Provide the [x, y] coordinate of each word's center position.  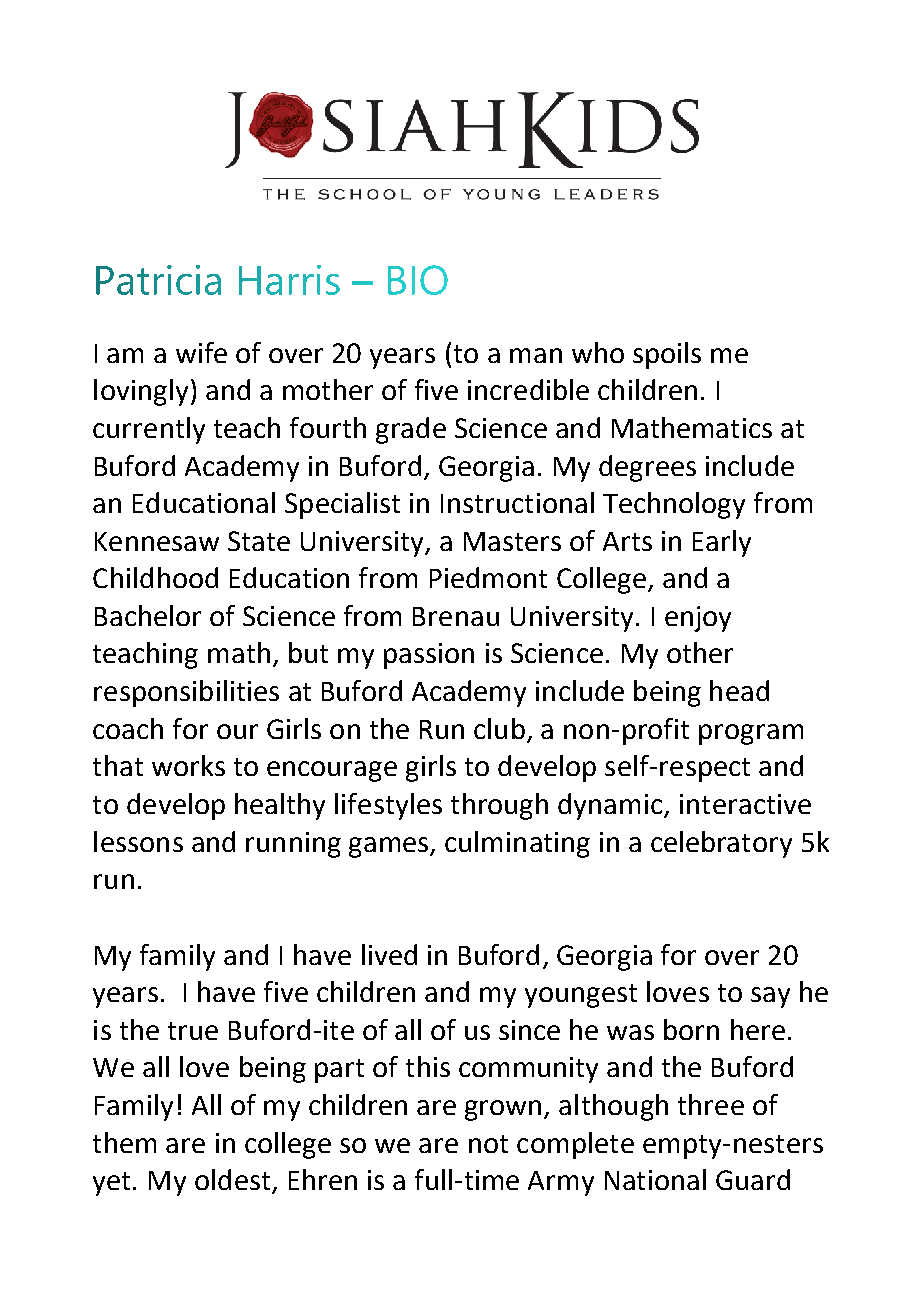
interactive [745, 804]
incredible [528, 389]
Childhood [155, 577]
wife [201, 352]
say [770, 997]
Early [722, 543]
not [488, 1144]
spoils [667, 355]
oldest [234, 1181]
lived [389, 954]
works [188, 765]
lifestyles [388, 806]
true [193, 1031]
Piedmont [488, 577]
